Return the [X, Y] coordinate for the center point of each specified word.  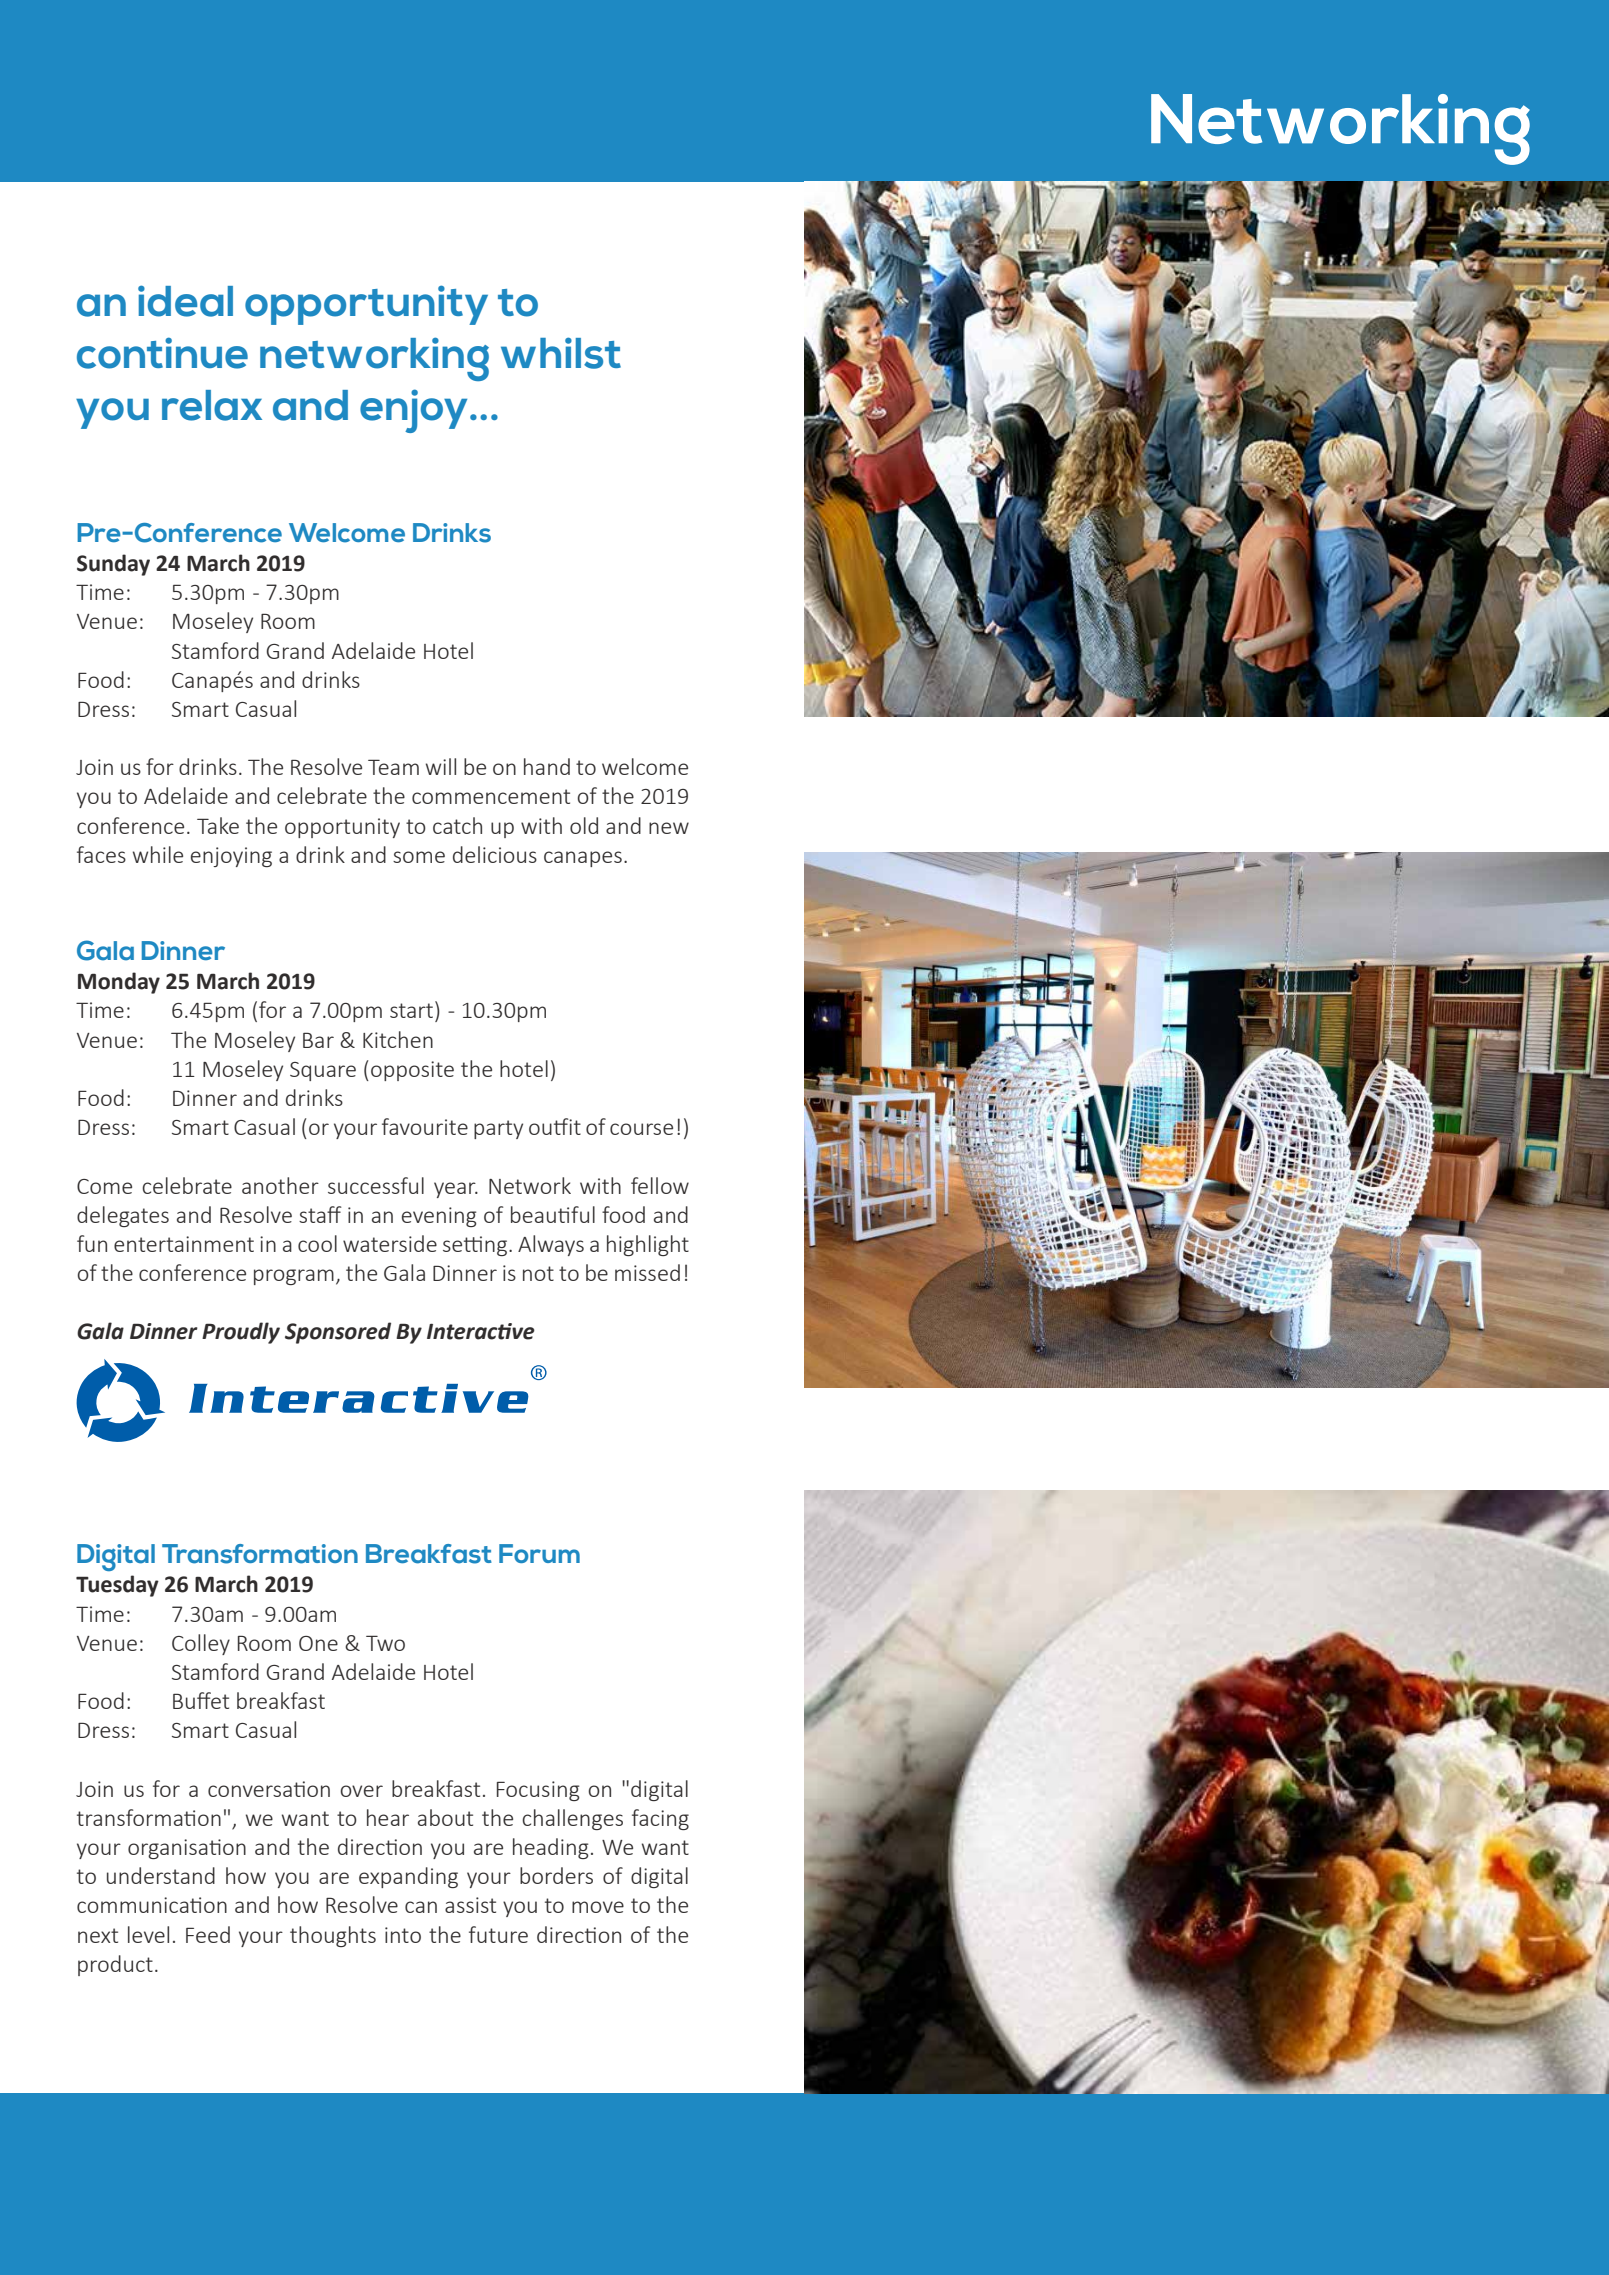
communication [152, 1905]
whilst [561, 353]
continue [162, 353]
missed [647, 1272]
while [158, 854]
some [419, 857]
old [584, 825]
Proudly [241, 1333]
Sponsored [338, 1333]
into [403, 1935]
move [598, 1907]
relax [212, 405]
